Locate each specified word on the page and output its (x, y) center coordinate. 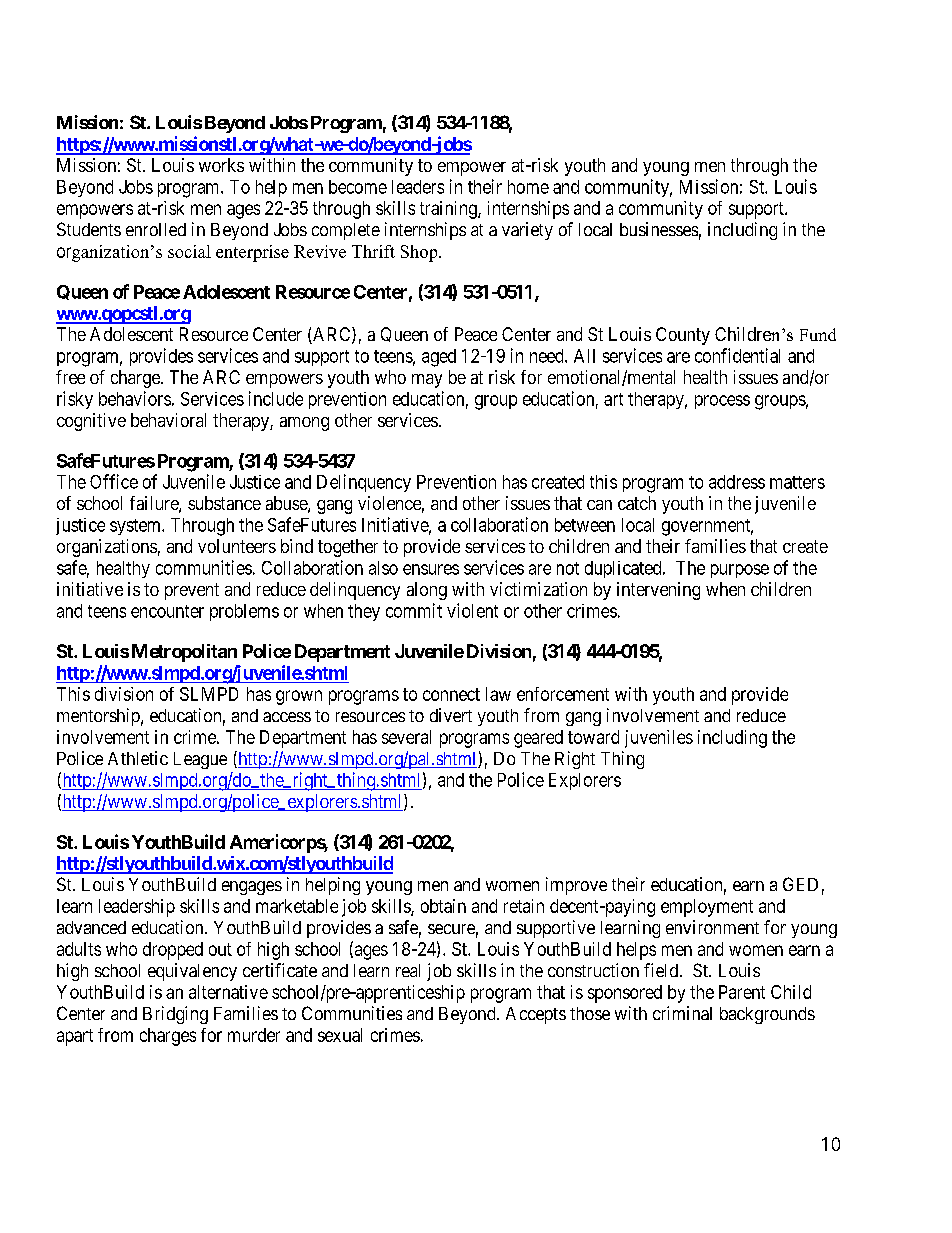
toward (593, 737)
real (408, 970)
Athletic (138, 758)
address (737, 482)
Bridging (175, 1015)
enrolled (156, 229)
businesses (659, 229)
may (427, 381)
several (406, 737)
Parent (742, 992)
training (449, 210)
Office (114, 481)
